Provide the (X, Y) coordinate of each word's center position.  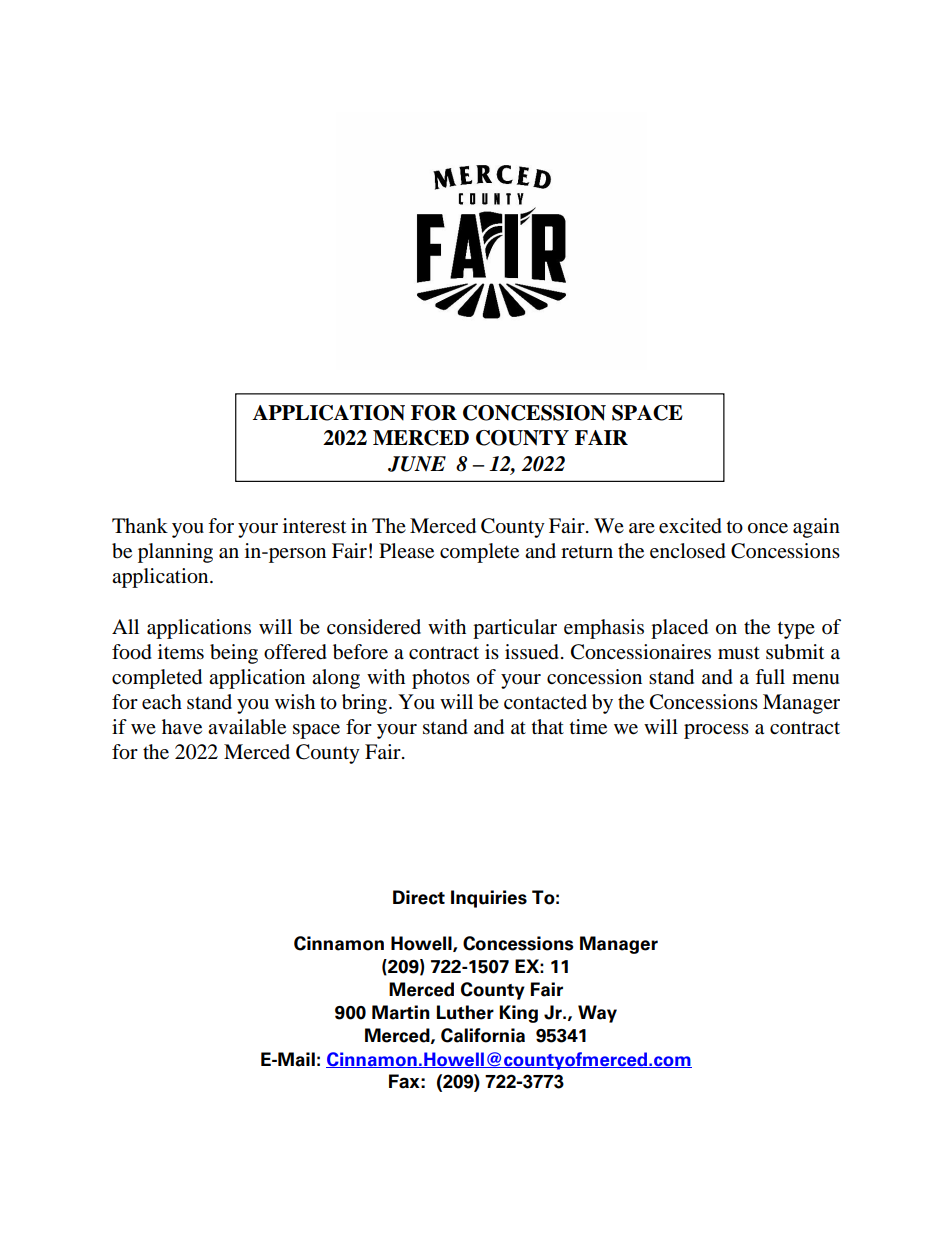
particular (515, 629)
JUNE (417, 464)
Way (597, 1014)
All (125, 626)
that (548, 726)
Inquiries (489, 899)
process (716, 731)
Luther (465, 1012)
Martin (401, 1012)
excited (690, 526)
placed (679, 629)
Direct (419, 897)
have (182, 727)
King (518, 1014)
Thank (140, 525)
